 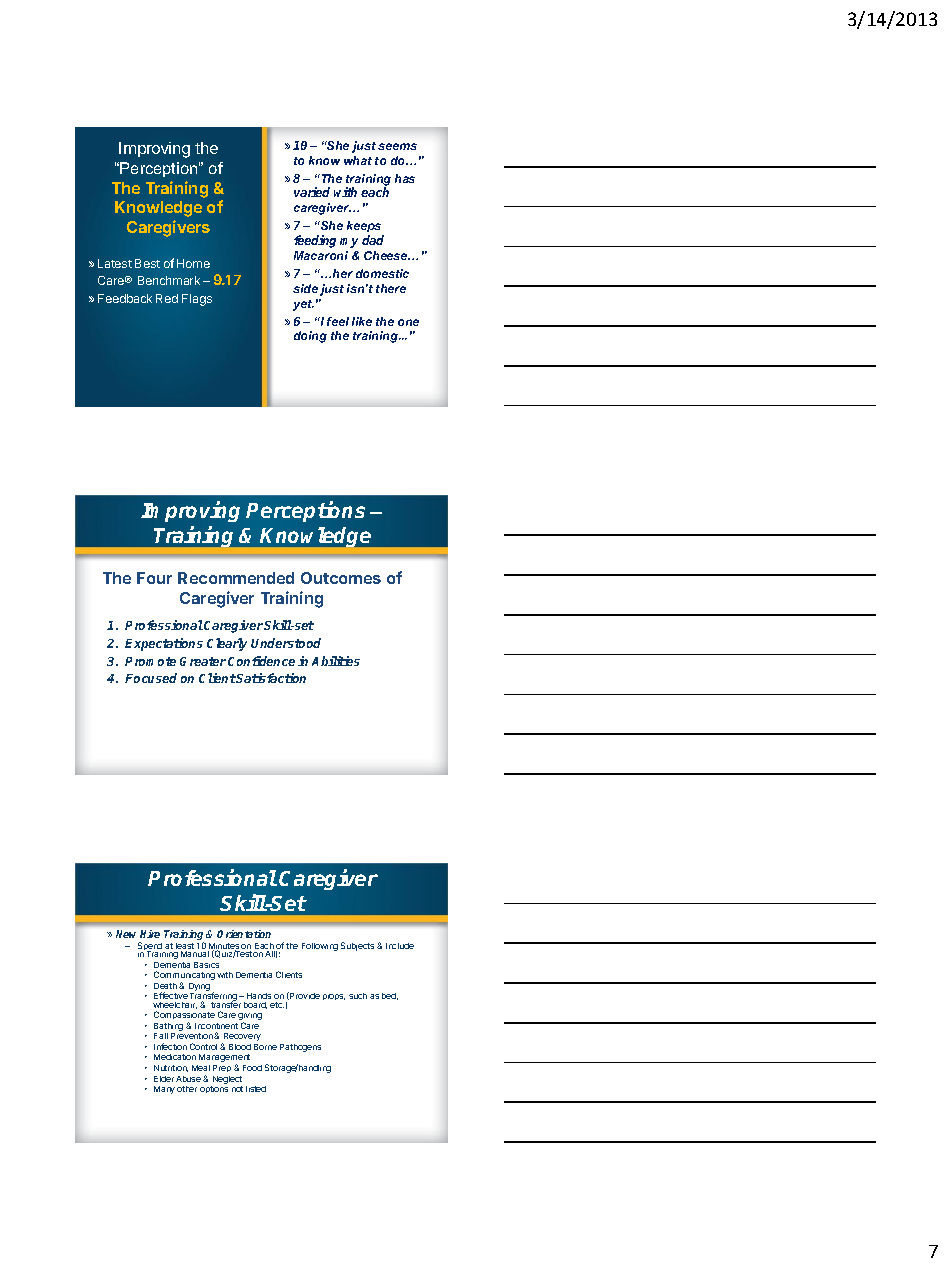 I want to click on varied, so click(x=312, y=192).
